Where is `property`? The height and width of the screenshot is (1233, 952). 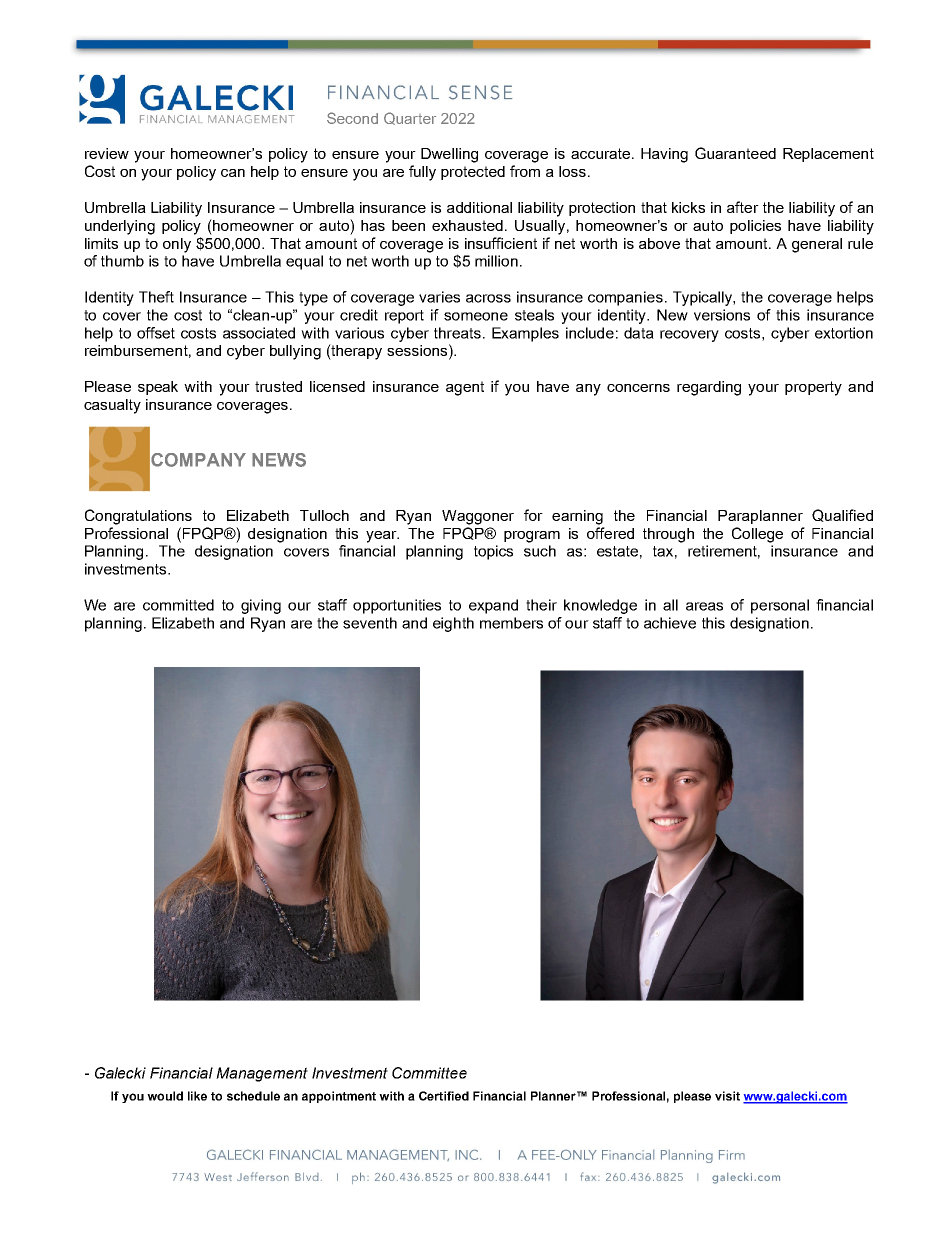
property is located at coordinates (813, 388).
